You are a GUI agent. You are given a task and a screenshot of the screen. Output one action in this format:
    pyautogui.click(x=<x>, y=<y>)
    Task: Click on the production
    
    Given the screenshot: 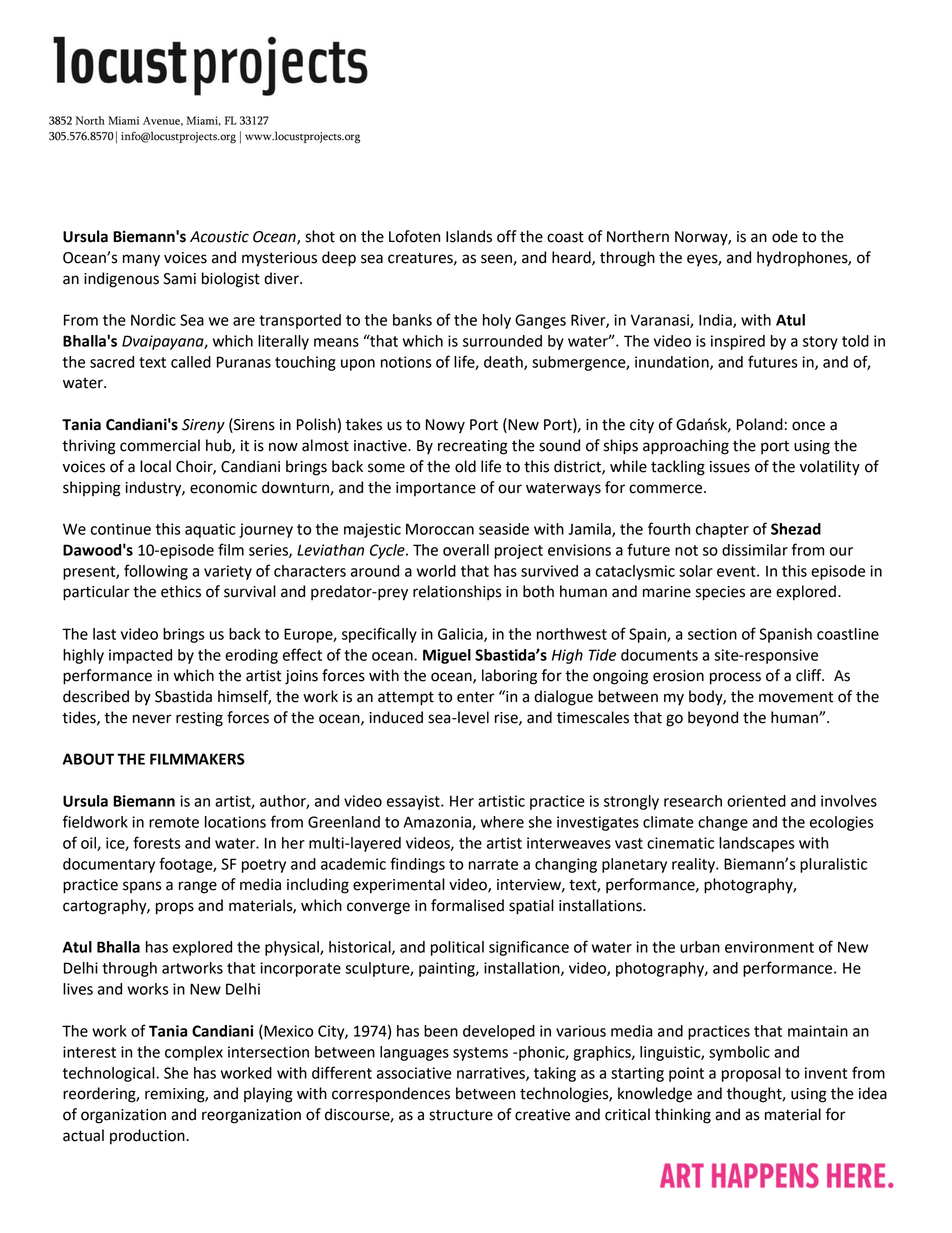 What is the action you would take?
    pyautogui.click(x=148, y=1137)
